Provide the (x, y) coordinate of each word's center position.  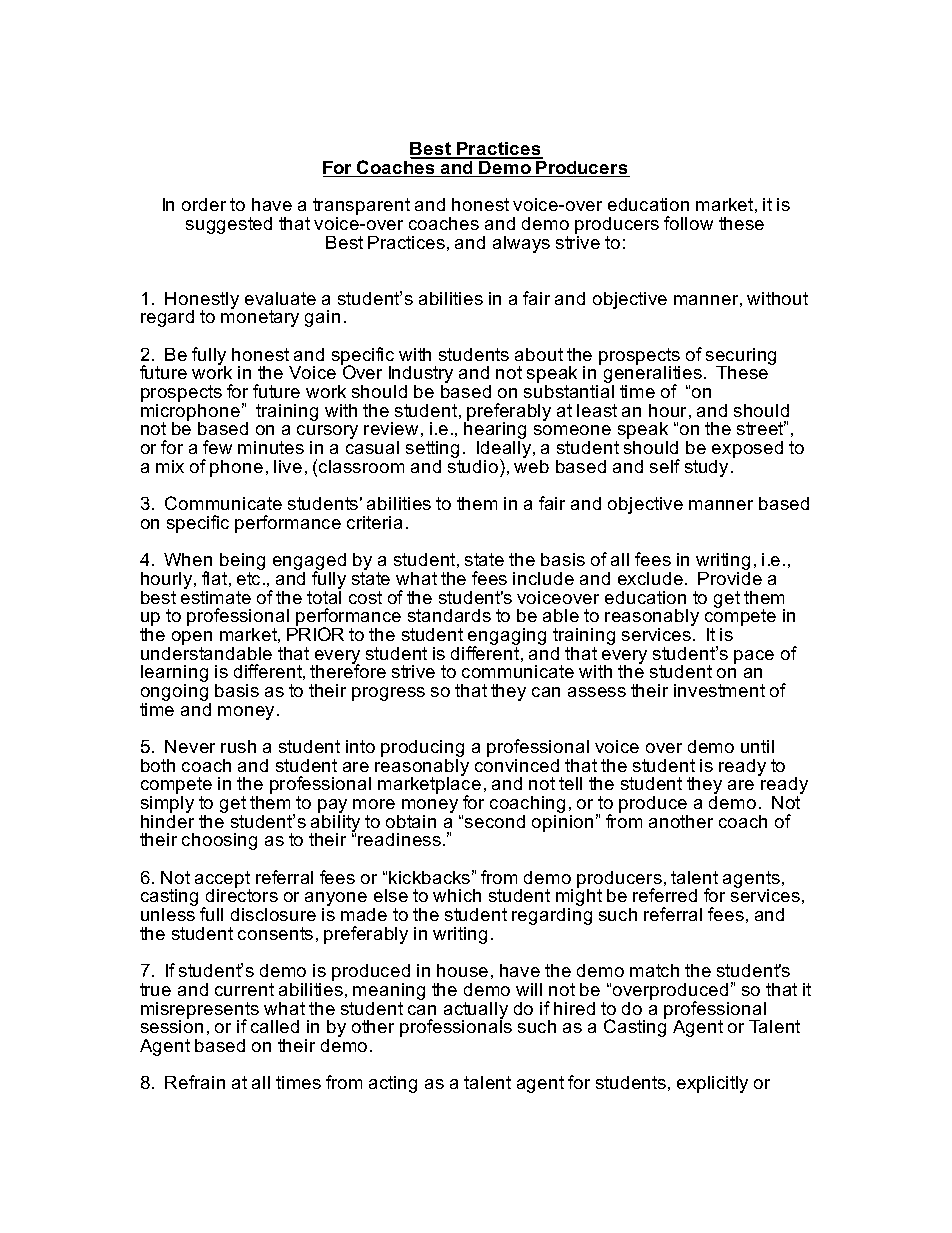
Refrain (195, 1082)
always (521, 244)
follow (688, 223)
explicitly (712, 1084)
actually (476, 1011)
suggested (229, 225)
